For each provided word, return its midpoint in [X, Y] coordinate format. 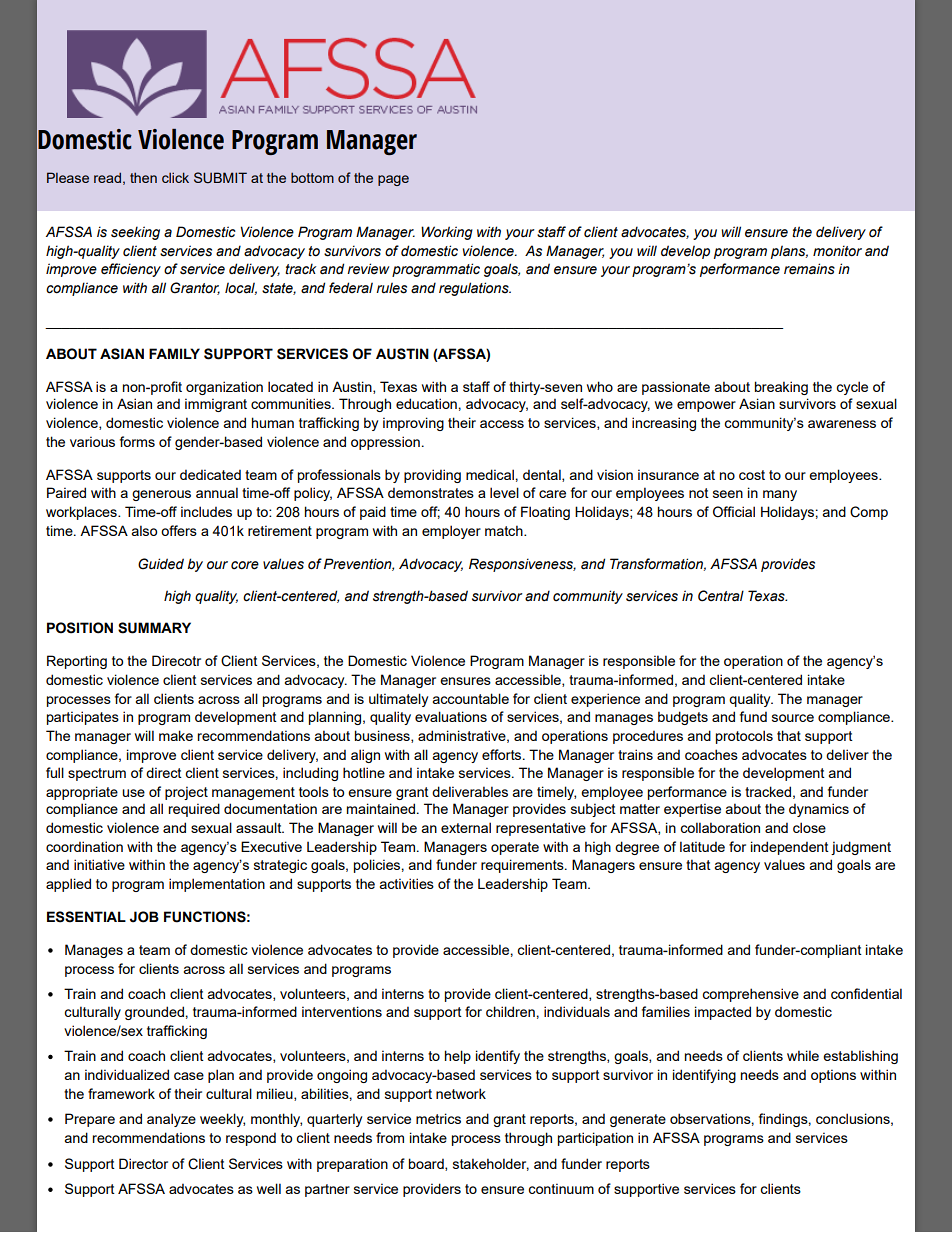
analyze [171, 1120]
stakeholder [491, 1164]
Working [447, 233]
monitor [837, 251]
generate [638, 1120]
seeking [135, 233]
